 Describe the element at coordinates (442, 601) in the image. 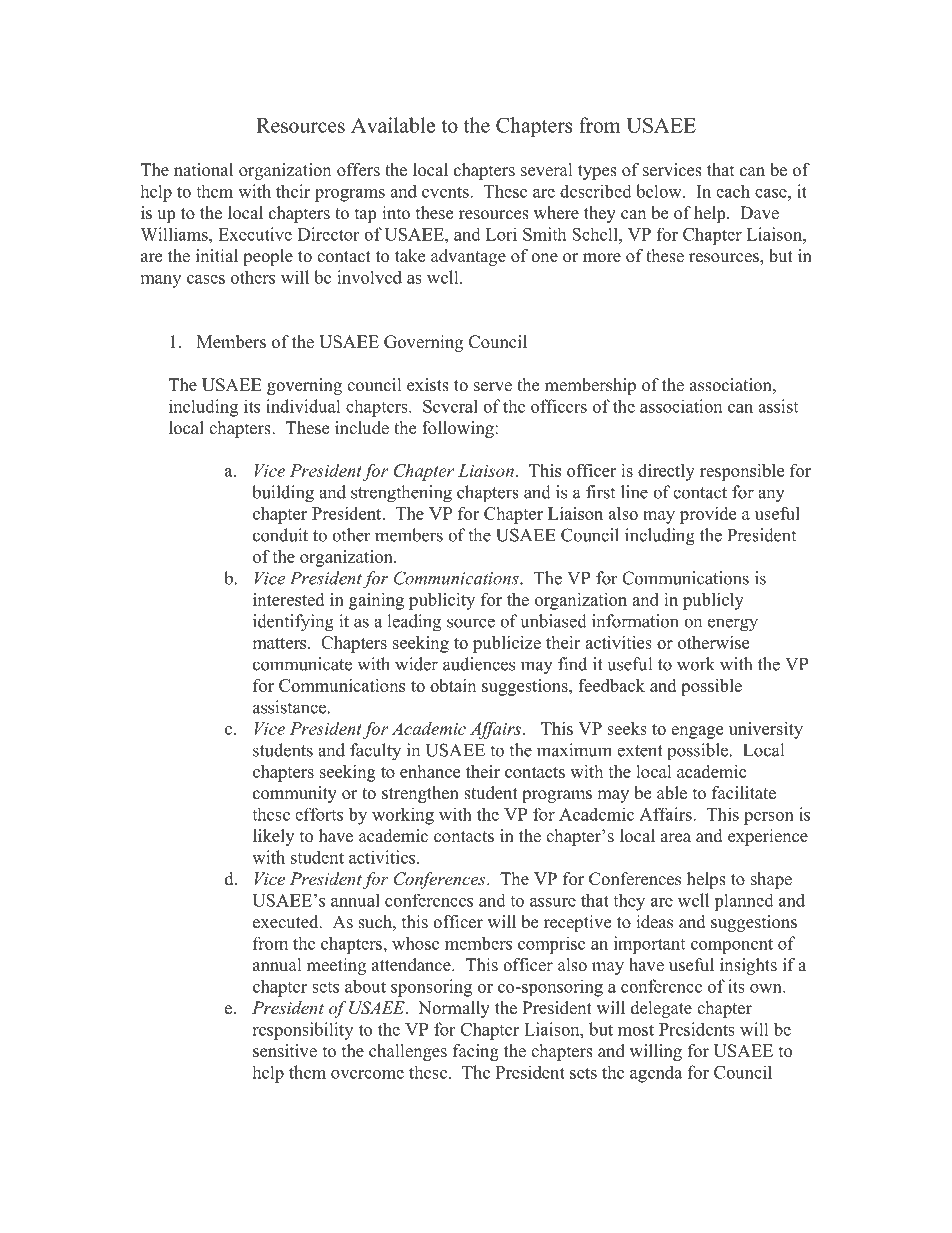

I see `publicity` at that location.
